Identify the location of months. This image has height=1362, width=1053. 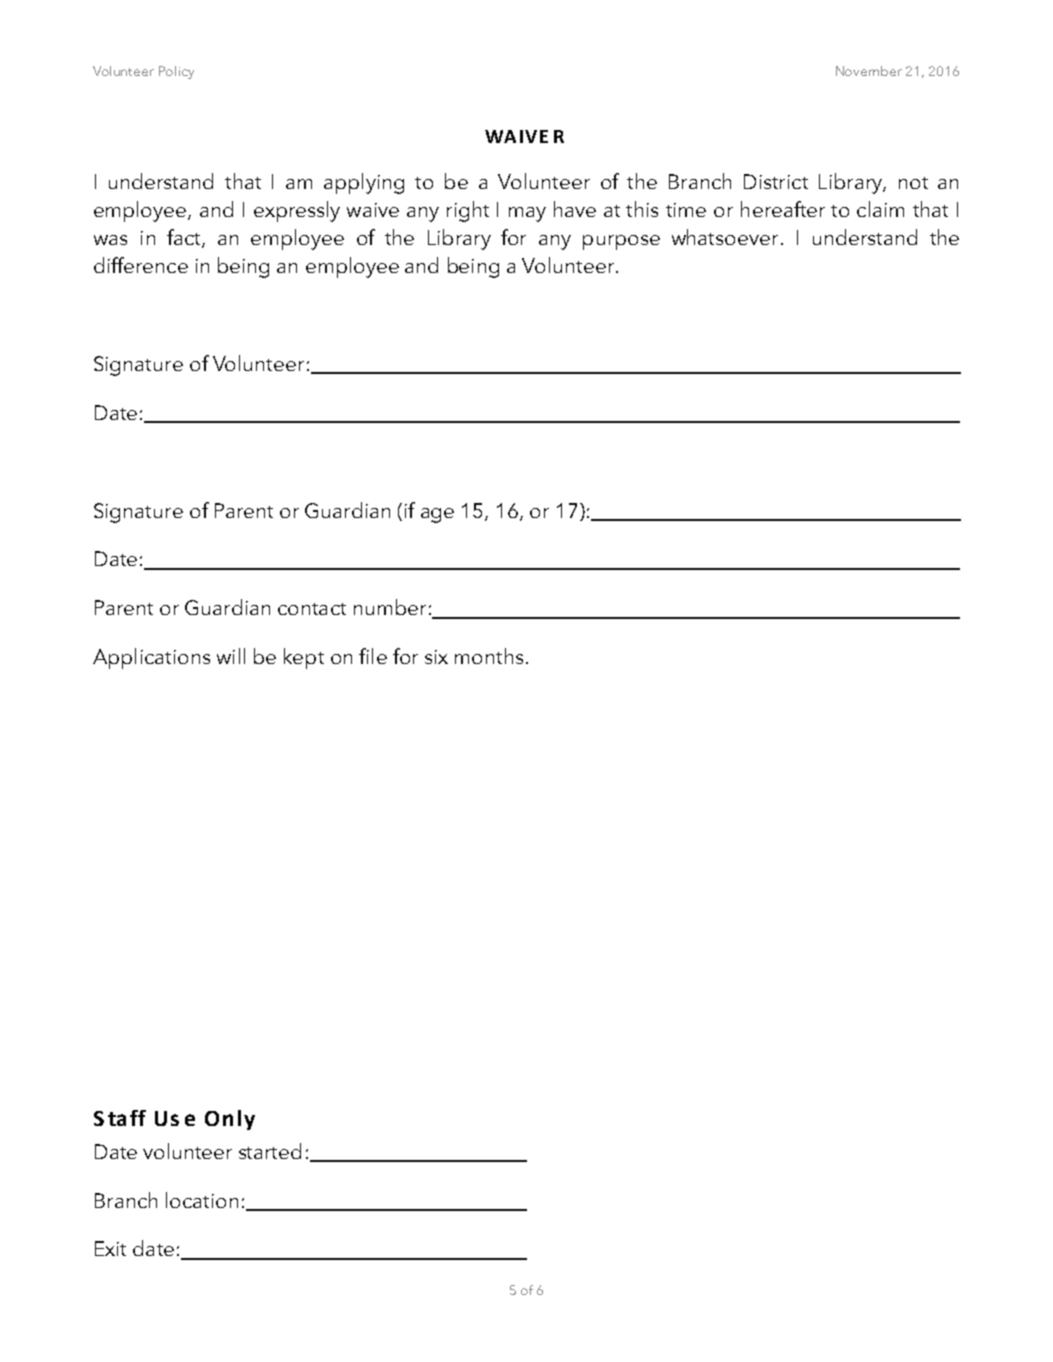
(489, 656).
